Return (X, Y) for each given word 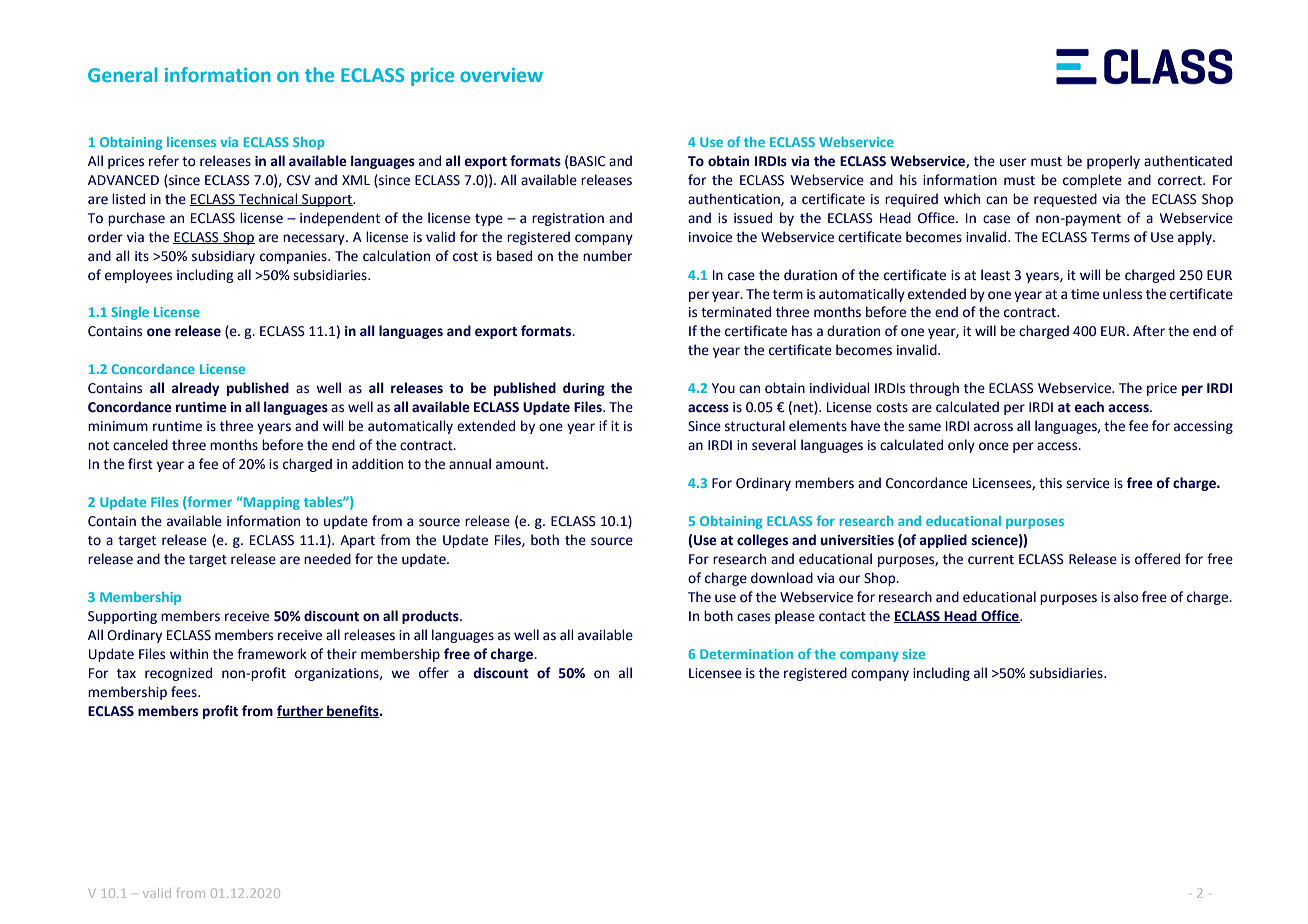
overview (501, 75)
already (195, 389)
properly (1113, 162)
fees (185, 692)
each (1089, 407)
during (584, 389)
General (123, 74)
